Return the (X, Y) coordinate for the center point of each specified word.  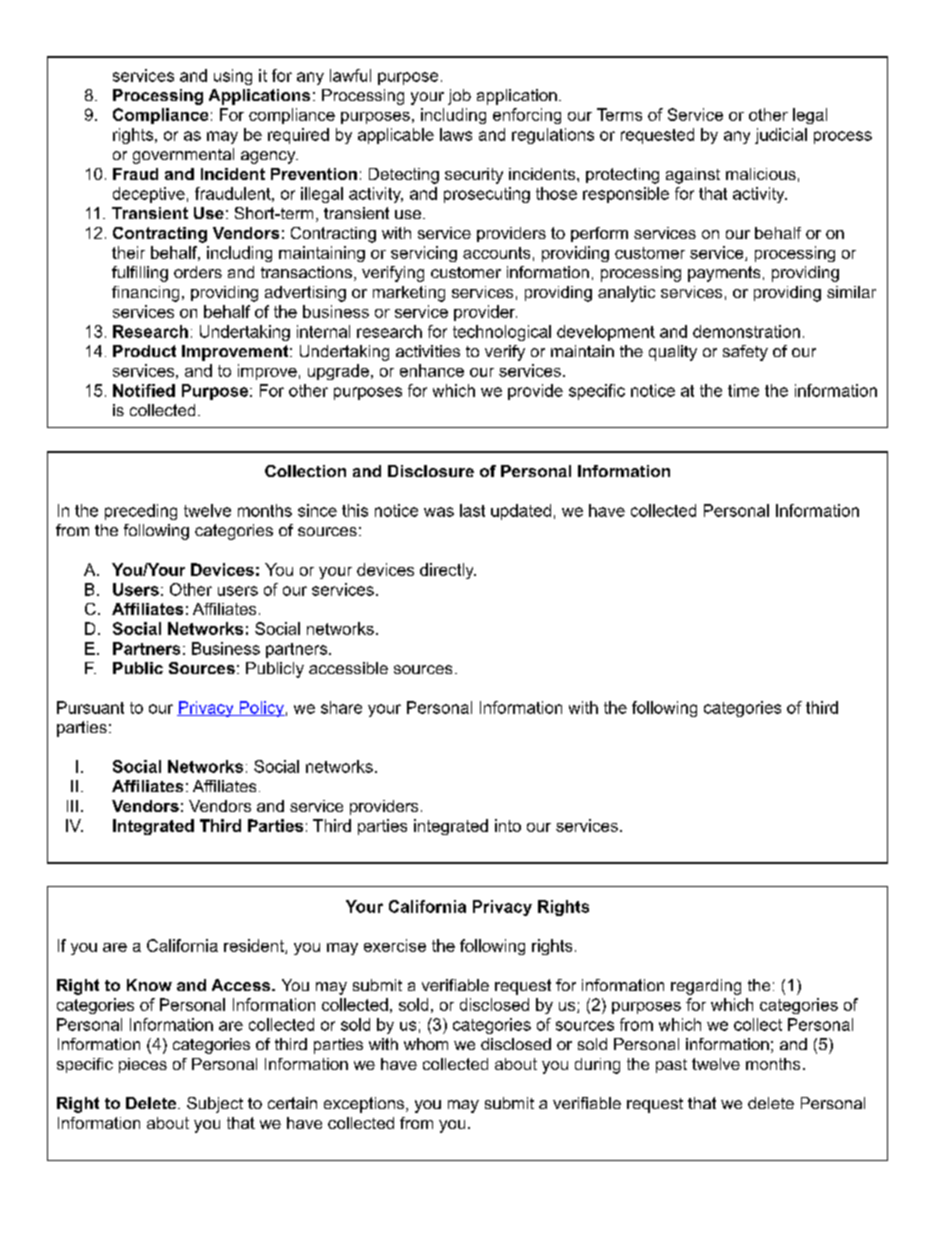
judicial (781, 136)
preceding (141, 512)
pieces (143, 1065)
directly (448, 571)
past (671, 1066)
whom (426, 1044)
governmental (183, 156)
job (459, 97)
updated (521, 512)
